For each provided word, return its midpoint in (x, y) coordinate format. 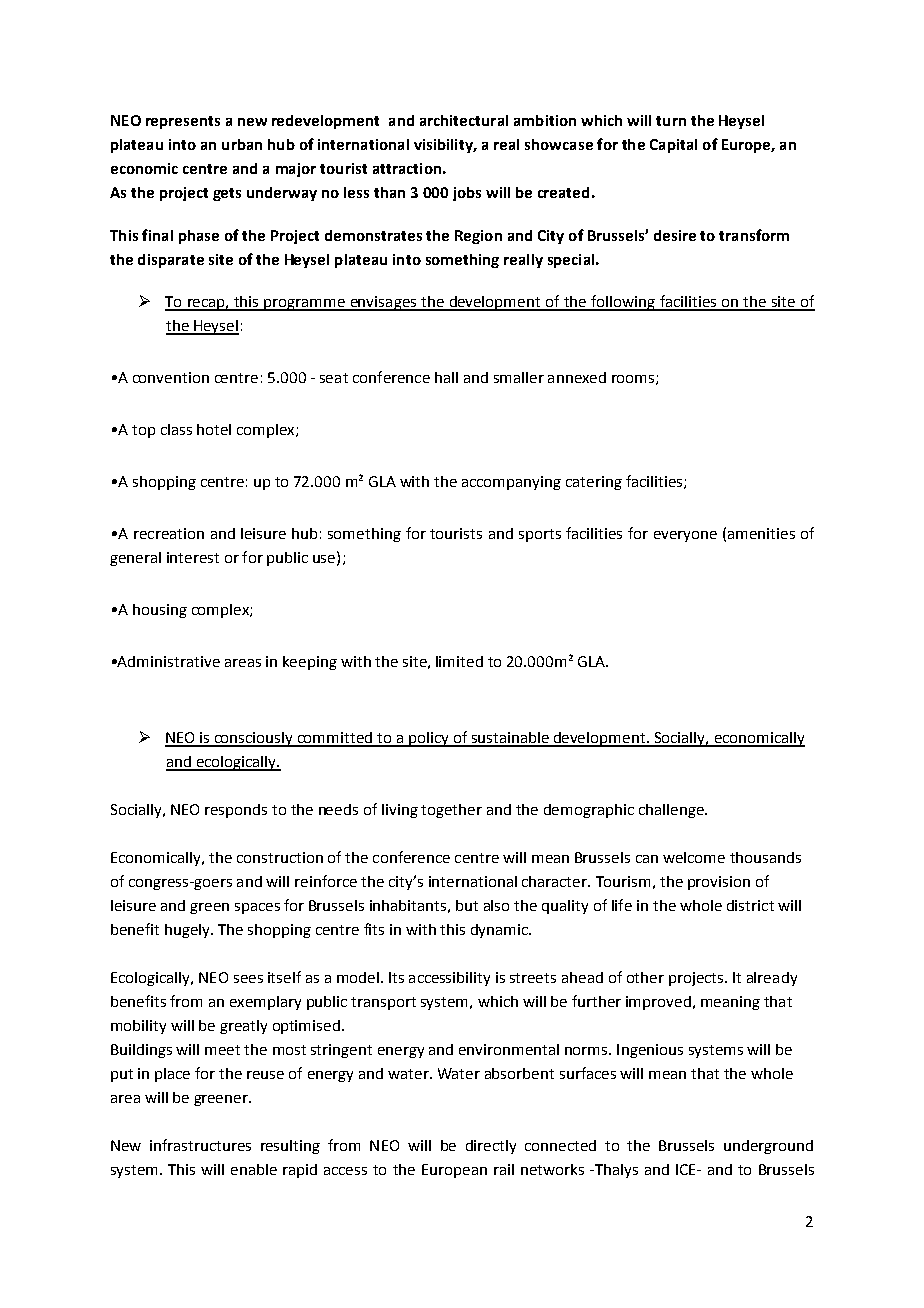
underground (768, 1147)
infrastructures (200, 1145)
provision (719, 883)
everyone (685, 536)
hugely (188, 931)
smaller (519, 377)
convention (171, 377)
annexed (577, 377)
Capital (673, 146)
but (467, 905)
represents (183, 122)
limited (459, 661)
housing (160, 611)
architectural (464, 120)
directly (491, 1147)
